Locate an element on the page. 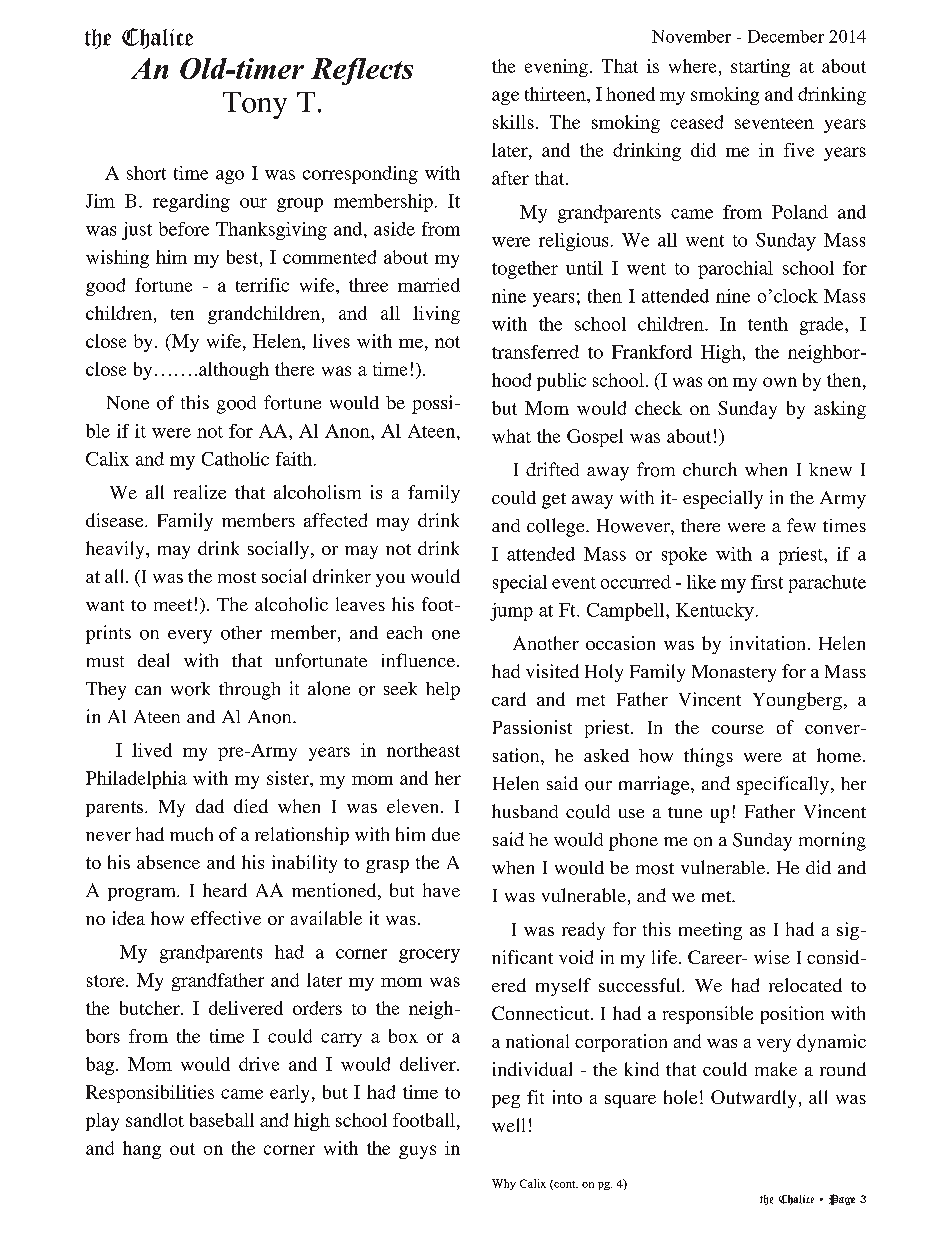 The image size is (952, 1233). hang is located at coordinates (142, 1150).
